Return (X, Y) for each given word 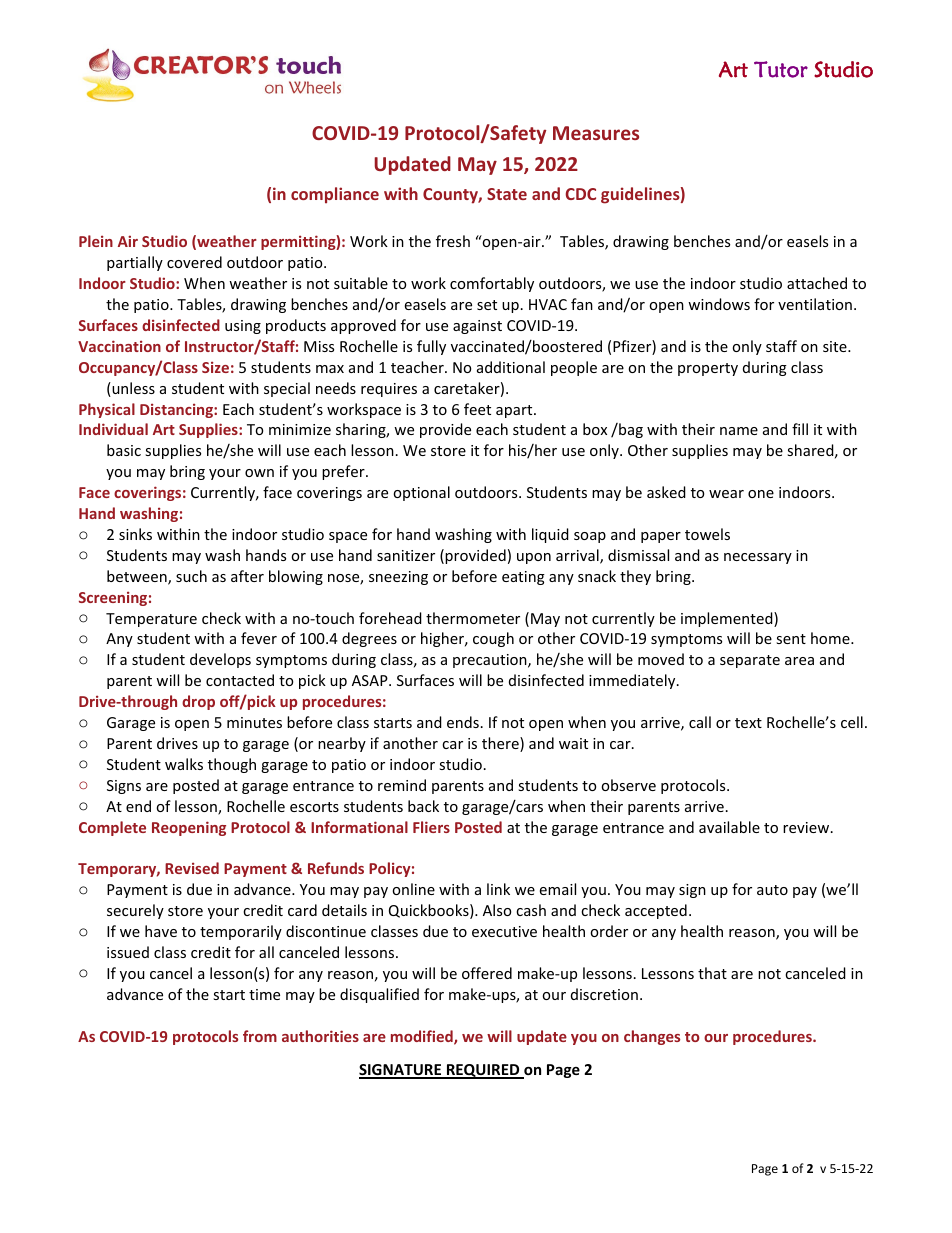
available (729, 827)
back (423, 806)
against (477, 327)
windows (719, 304)
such (191, 576)
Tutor (781, 69)
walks (184, 764)
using (243, 327)
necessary (758, 558)
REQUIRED (483, 1071)
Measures (596, 133)
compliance (335, 195)
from (260, 1036)
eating (523, 578)
